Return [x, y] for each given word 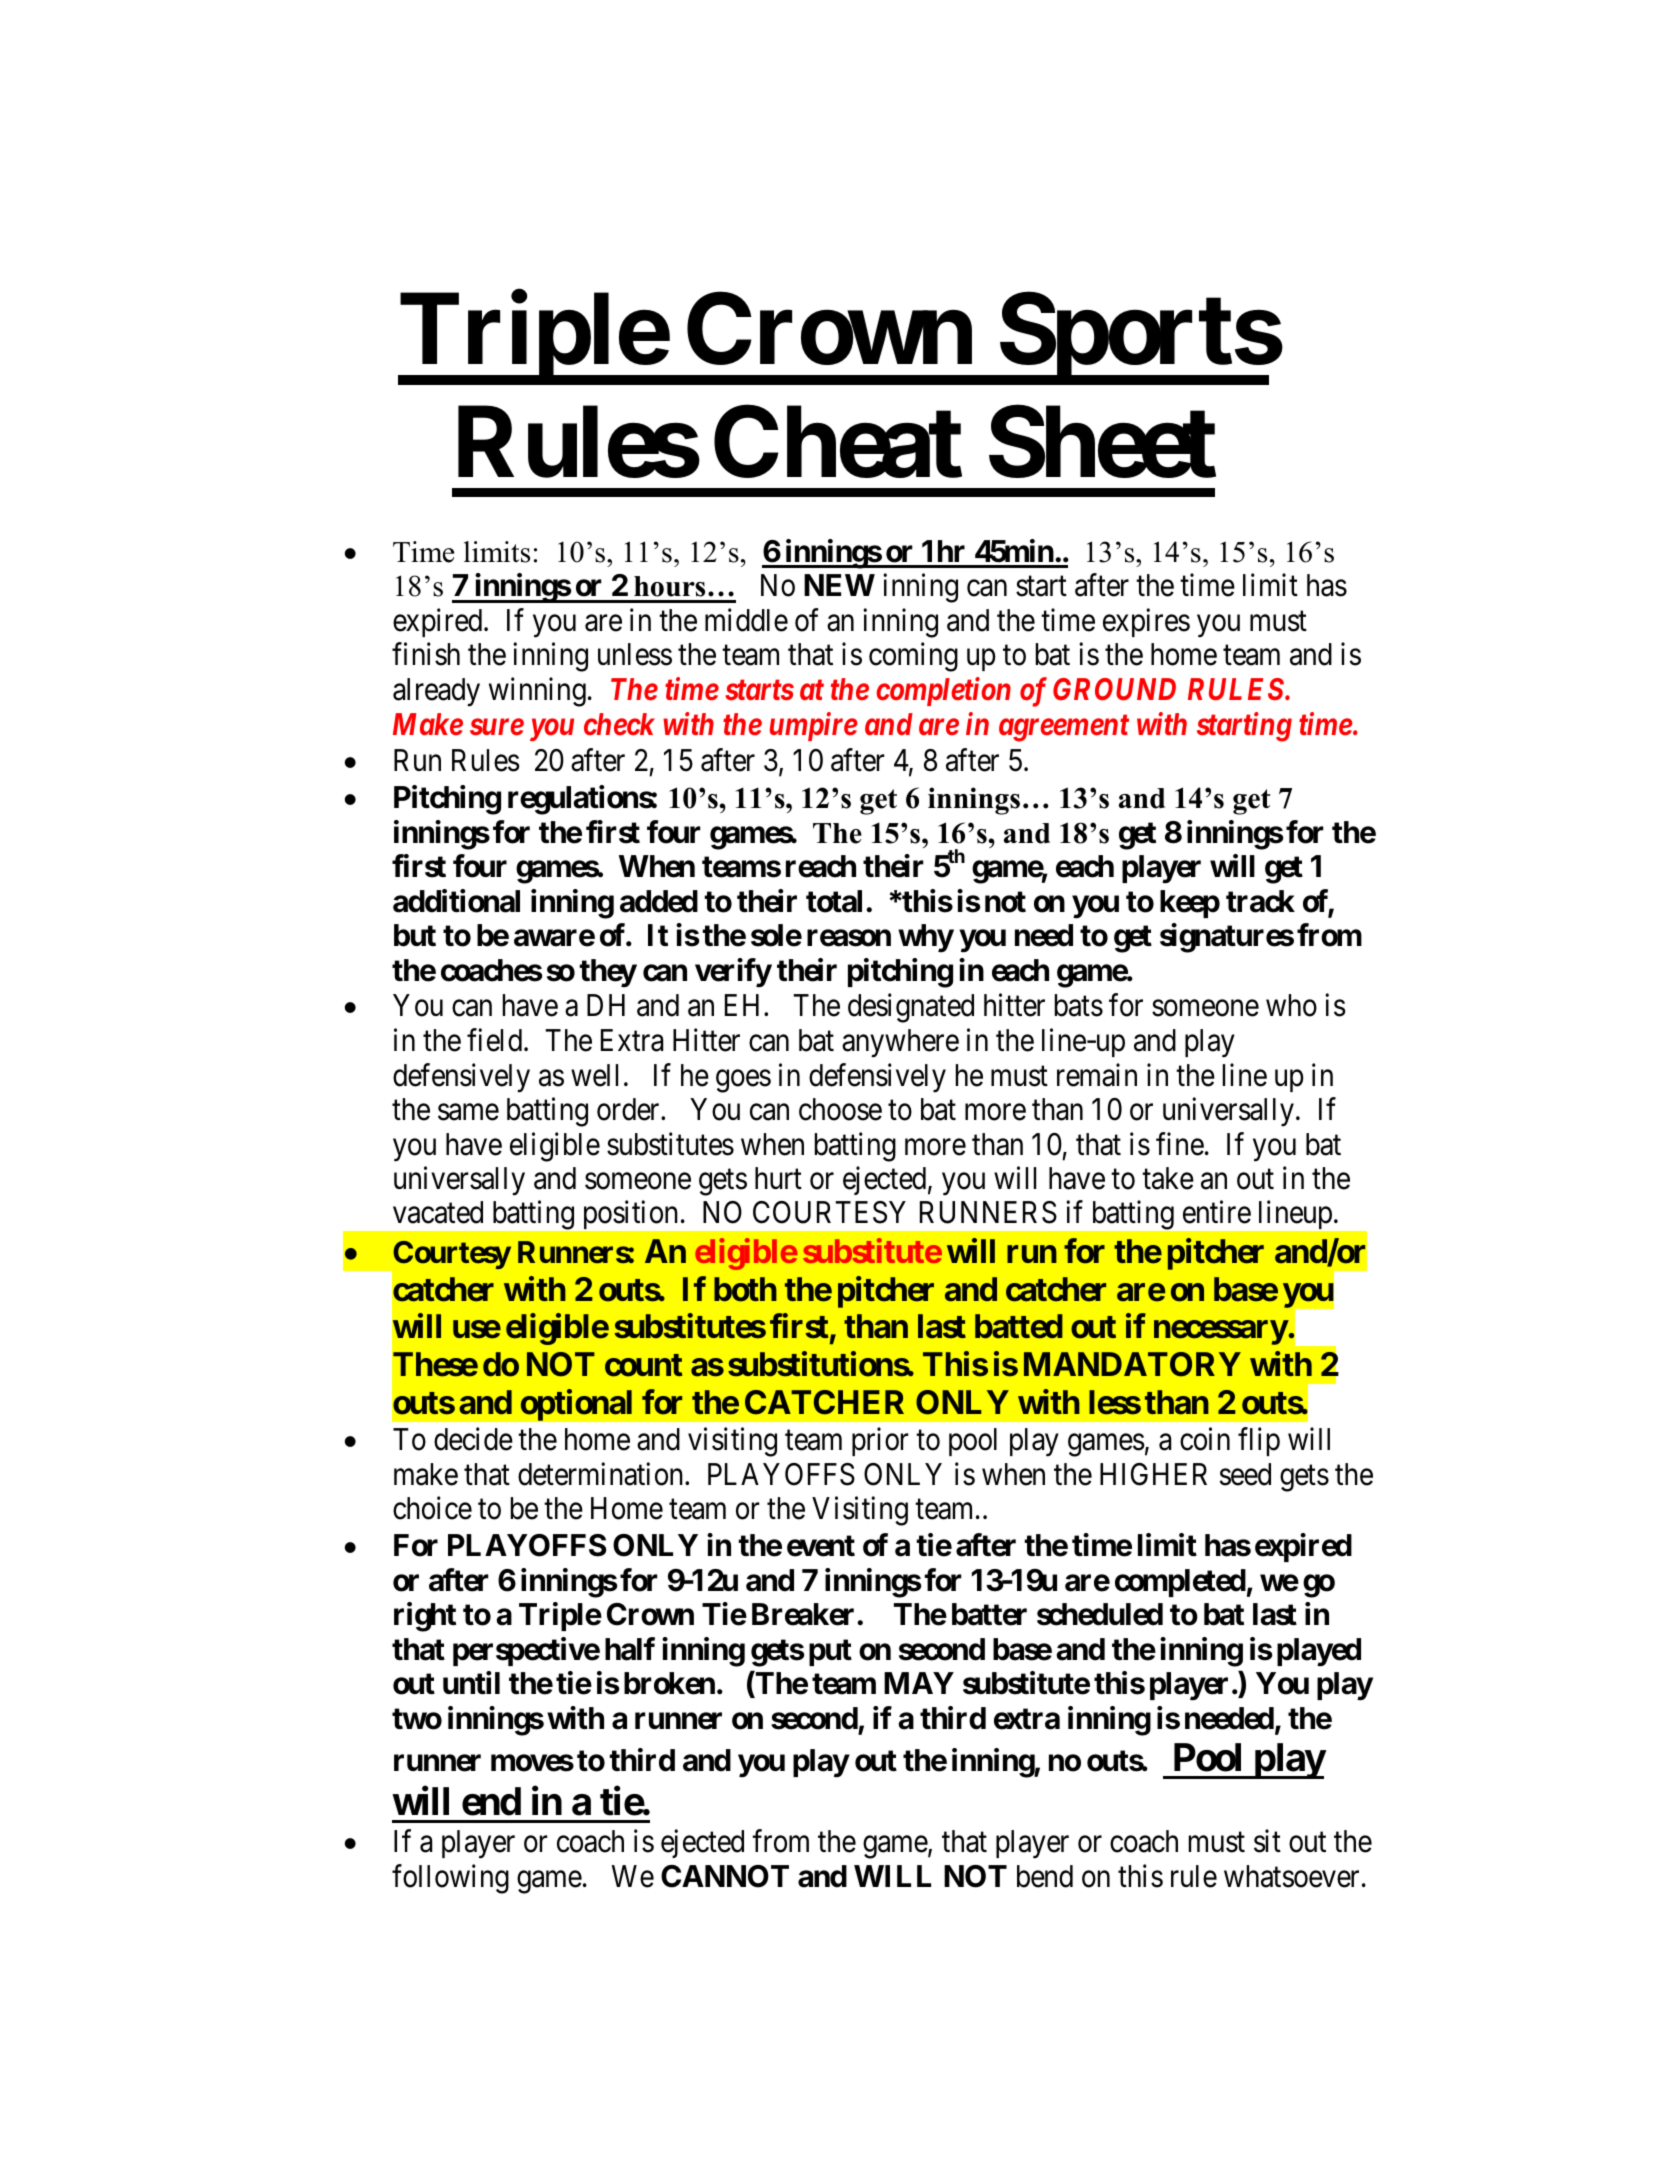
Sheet [1102, 442]
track [1260, 901]
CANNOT [725, 1876]
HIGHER [1153, 1474]
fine [1180, 1144]
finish [426, 654]
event [821, 1546]
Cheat [838, 442]
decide [473, 1439]
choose [840, 1109]
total [834, 901]
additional [456, 901]
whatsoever [1291, 1876]
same [468, 1112]
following [450, 1879]
